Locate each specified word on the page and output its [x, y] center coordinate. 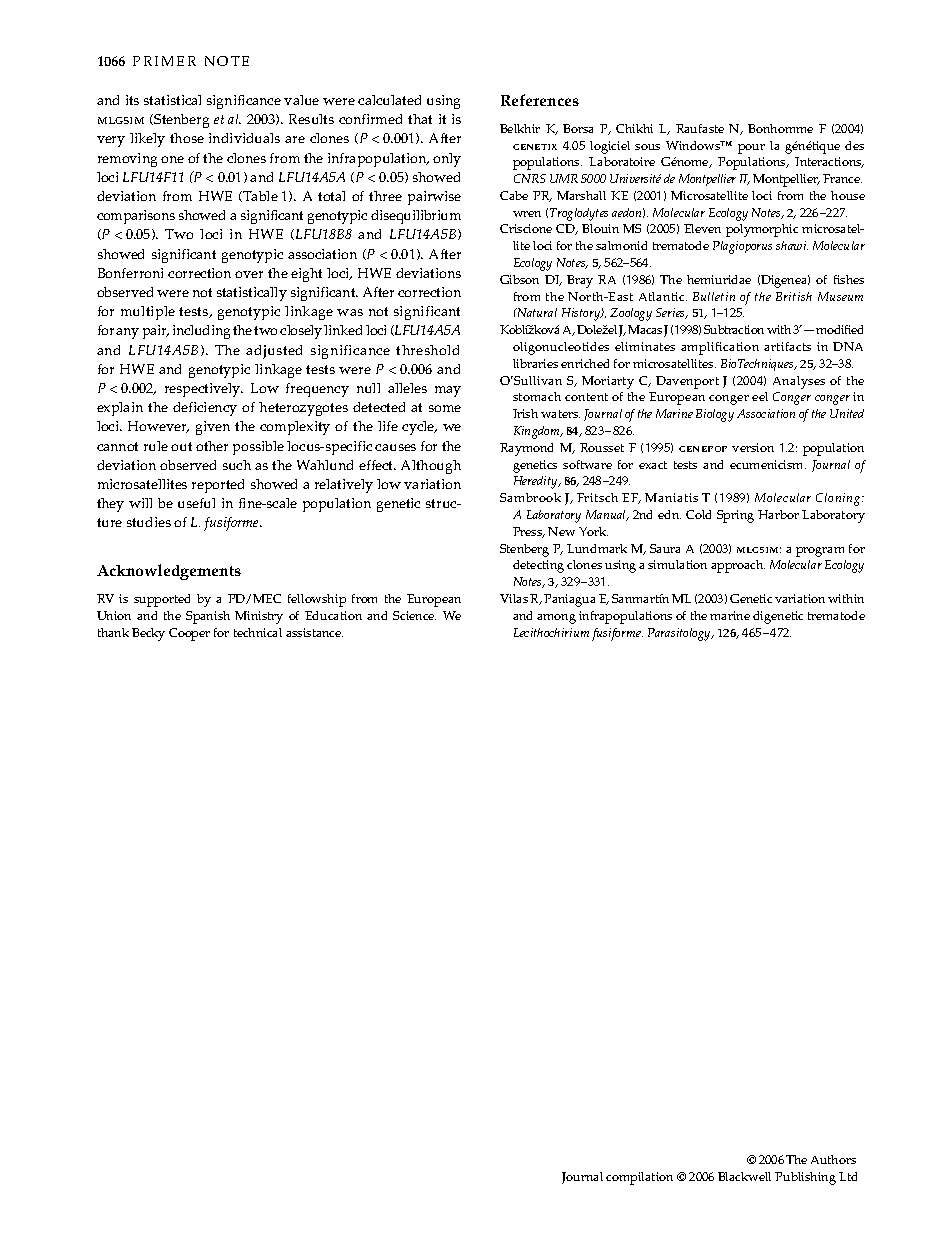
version [753, 447]
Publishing [805, 1178]
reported [218, 486]
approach [738, 566]
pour [751, 149]
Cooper [189, 634]
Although [431, 467]
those [187, 138]
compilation [639, 1178]
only [447, 160]
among [556, 619]
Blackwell [744, 1176]
